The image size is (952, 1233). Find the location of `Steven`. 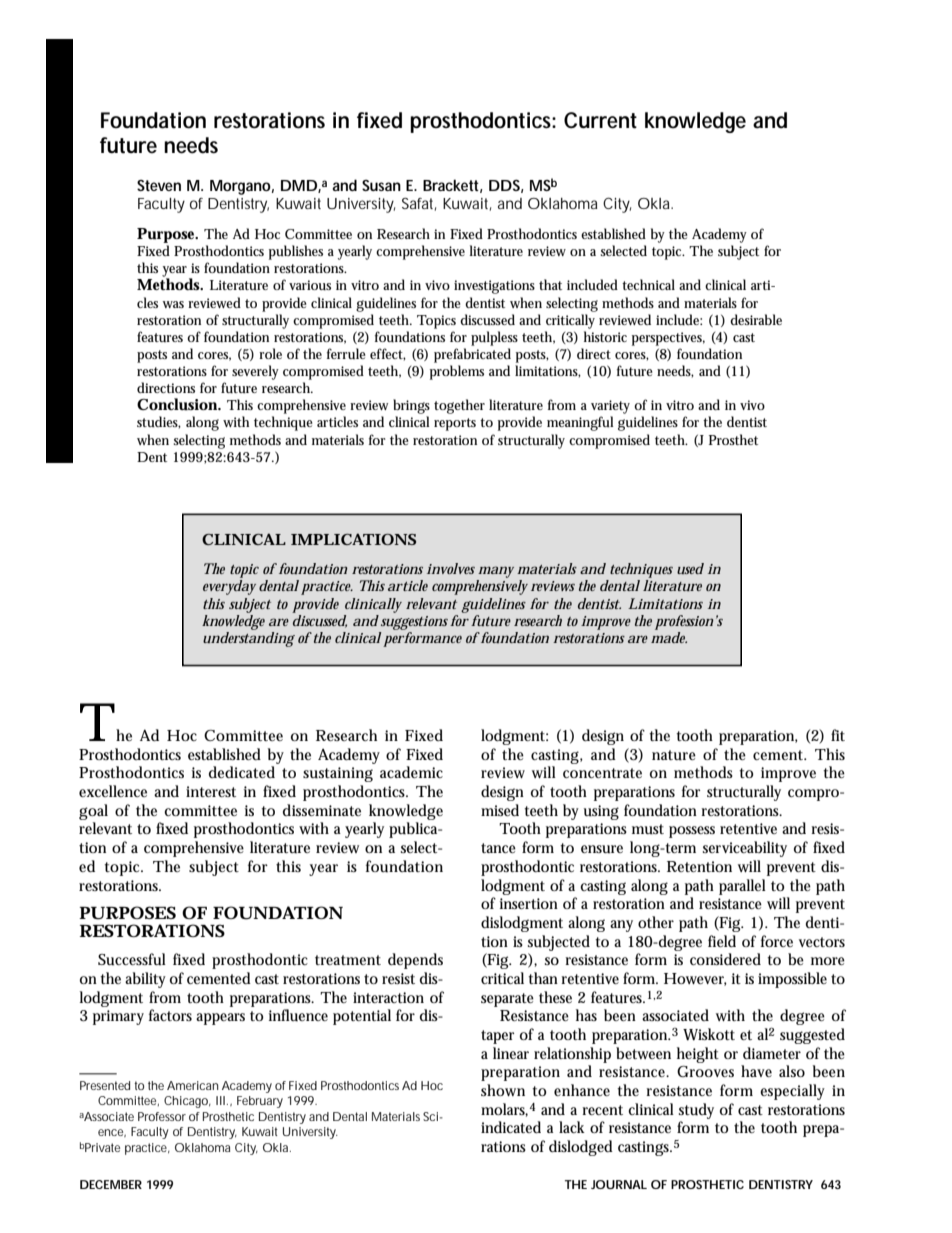

Steven is located at coordinates (159, 185).
